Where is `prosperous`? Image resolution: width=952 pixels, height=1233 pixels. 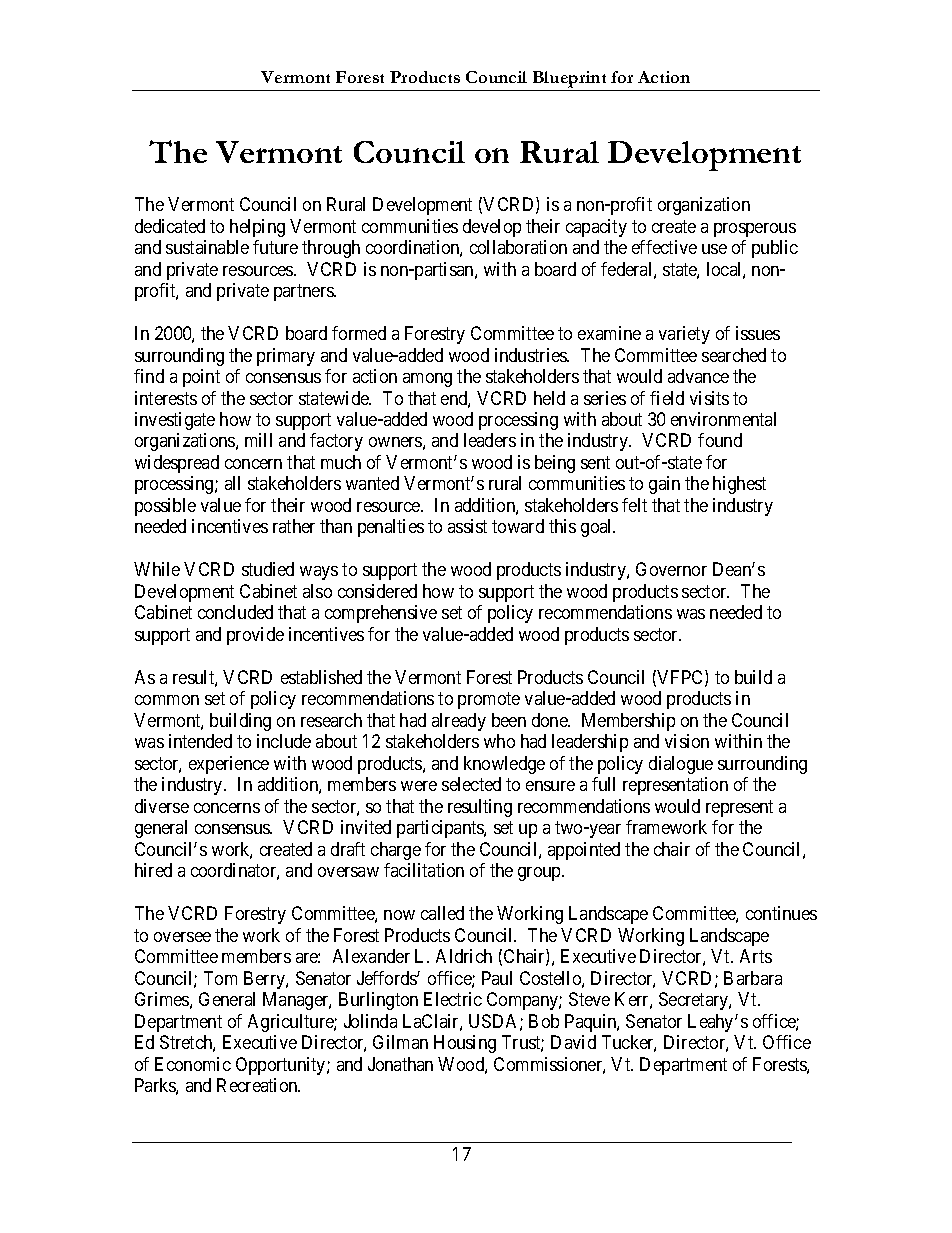
prosperous is located at coordinates (755, 230).
